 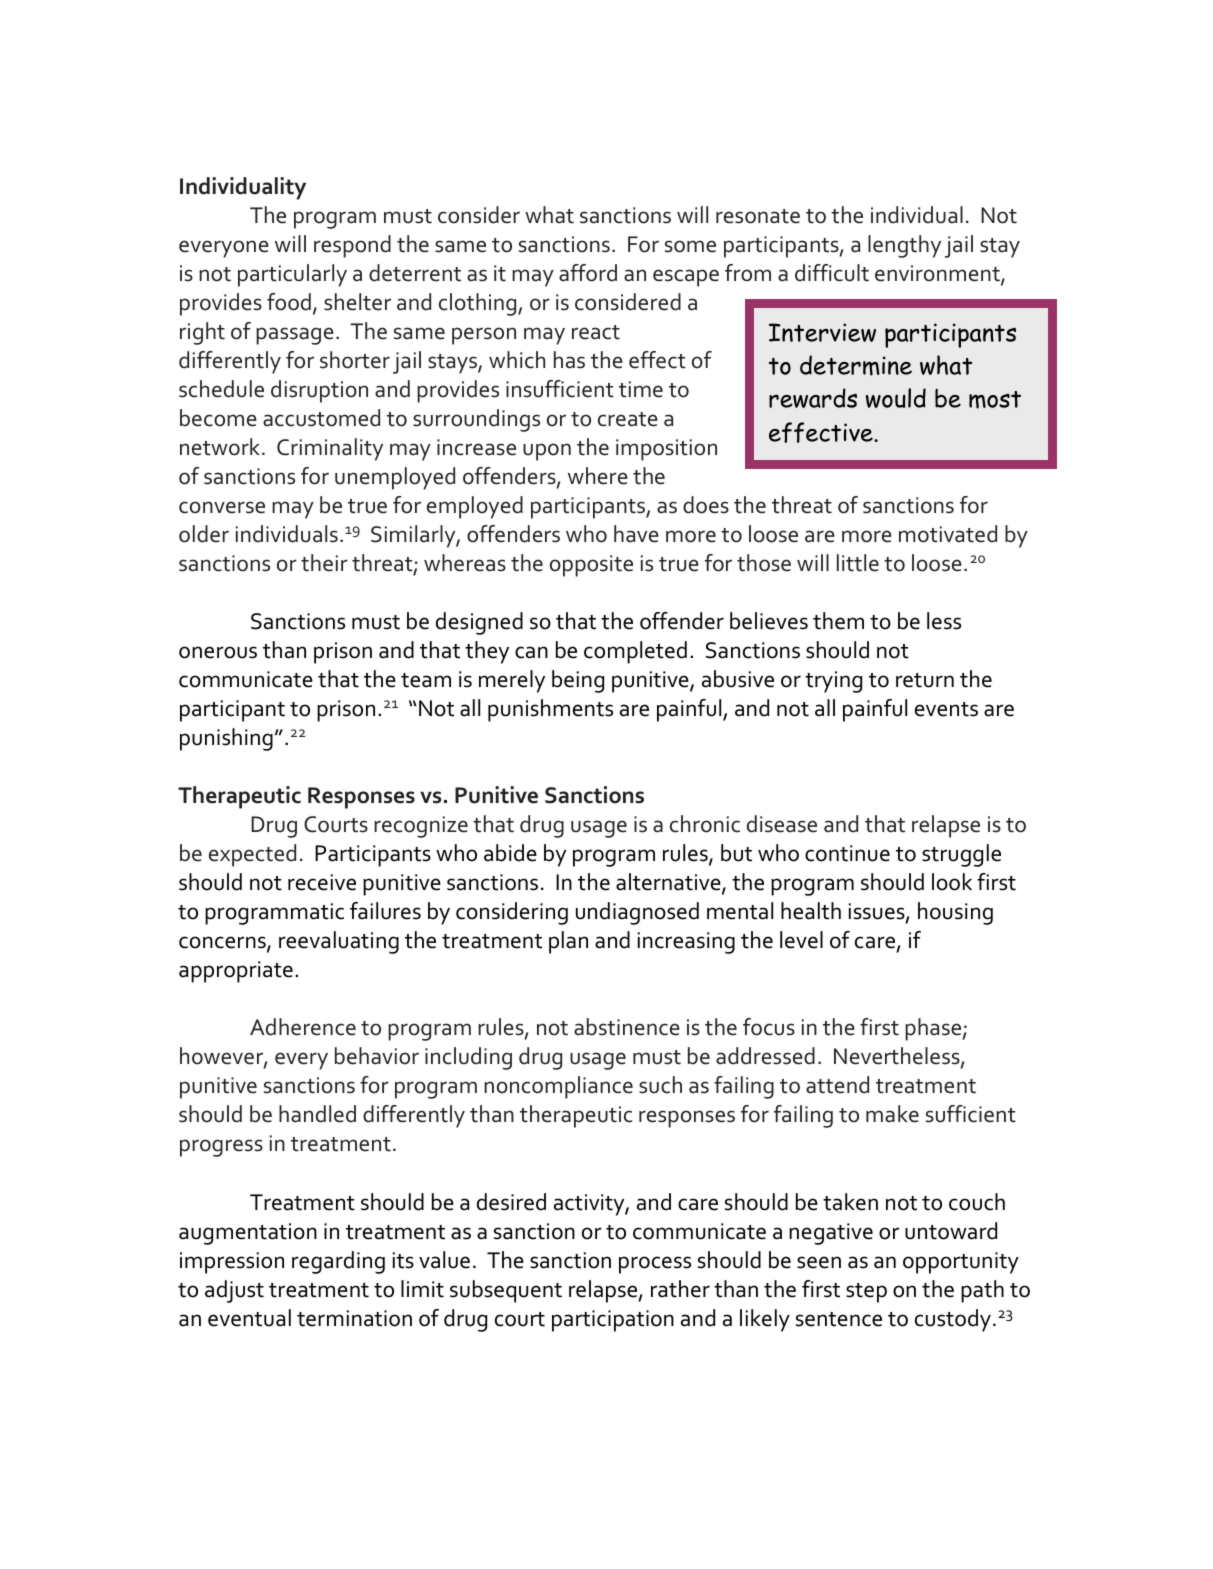 What do you see at coordinates (627, 1027) in the image?
I see `abstinence` at bounding box center [627, 1027].
